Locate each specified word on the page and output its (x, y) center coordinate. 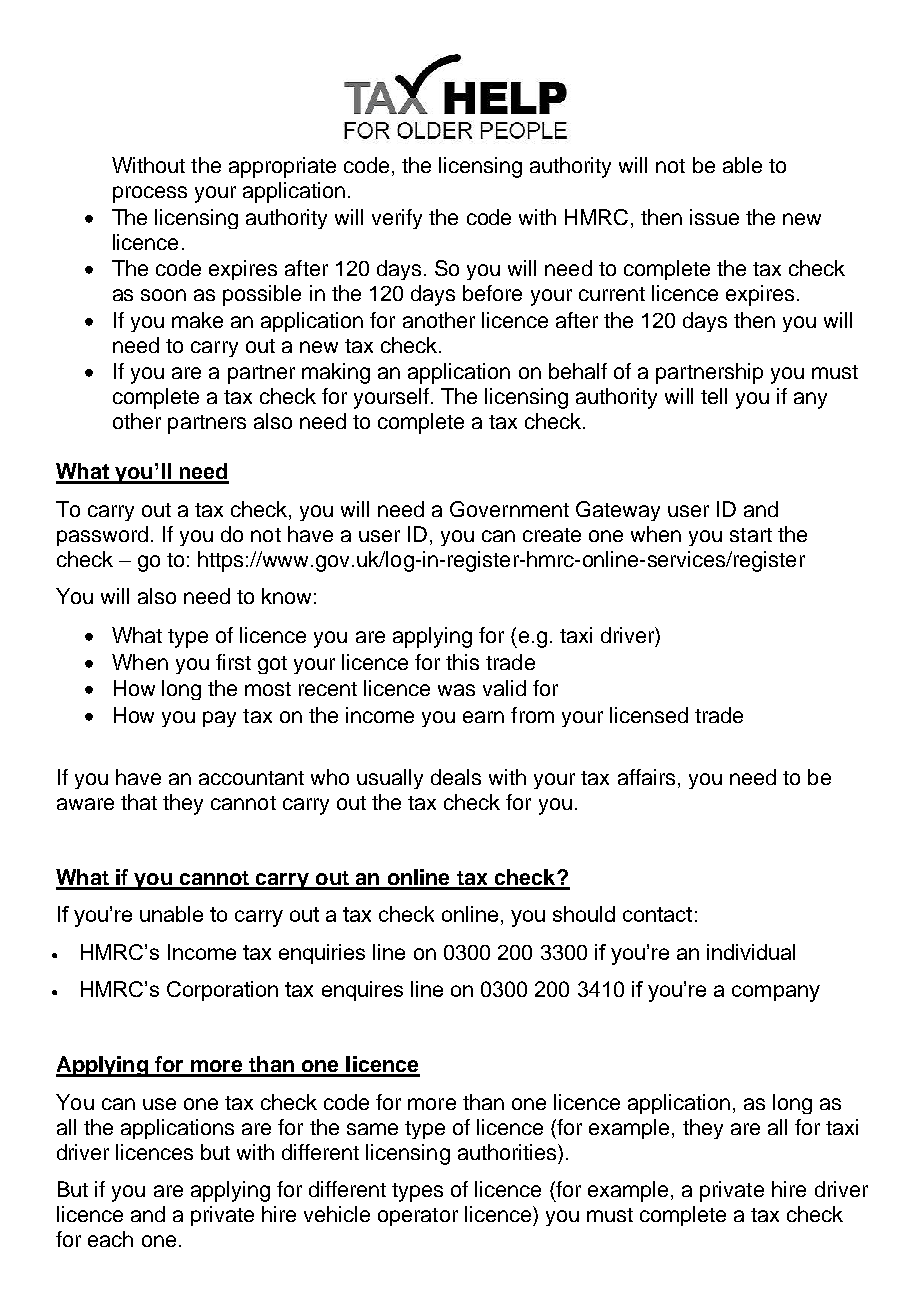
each (110, 1239)
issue (714, 217)
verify (397, 219)
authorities (508, 1152)
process (150, 194)
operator (418, 1217)
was (456, 690)
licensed (649, 715)
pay (219, 719)
